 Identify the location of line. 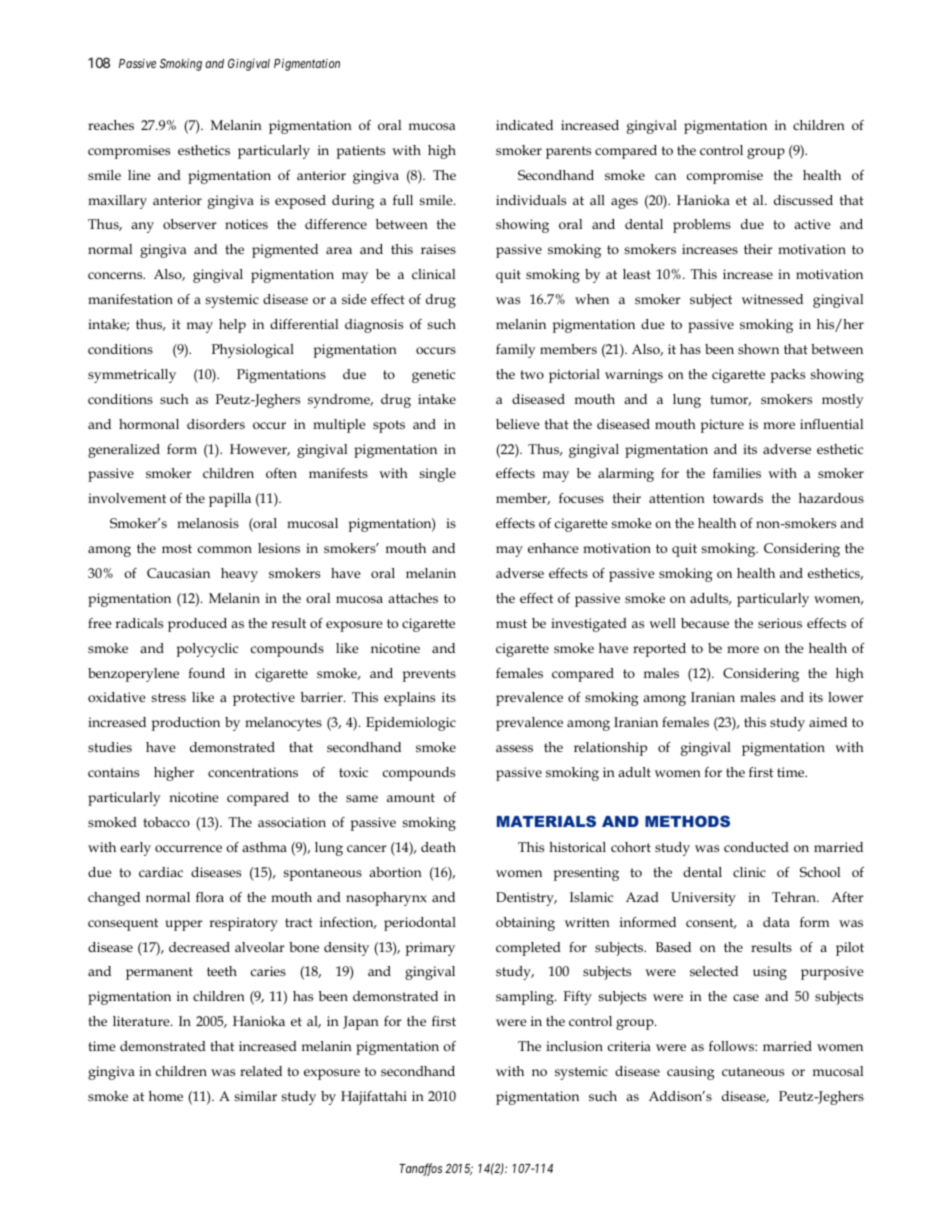
(139, 175).
